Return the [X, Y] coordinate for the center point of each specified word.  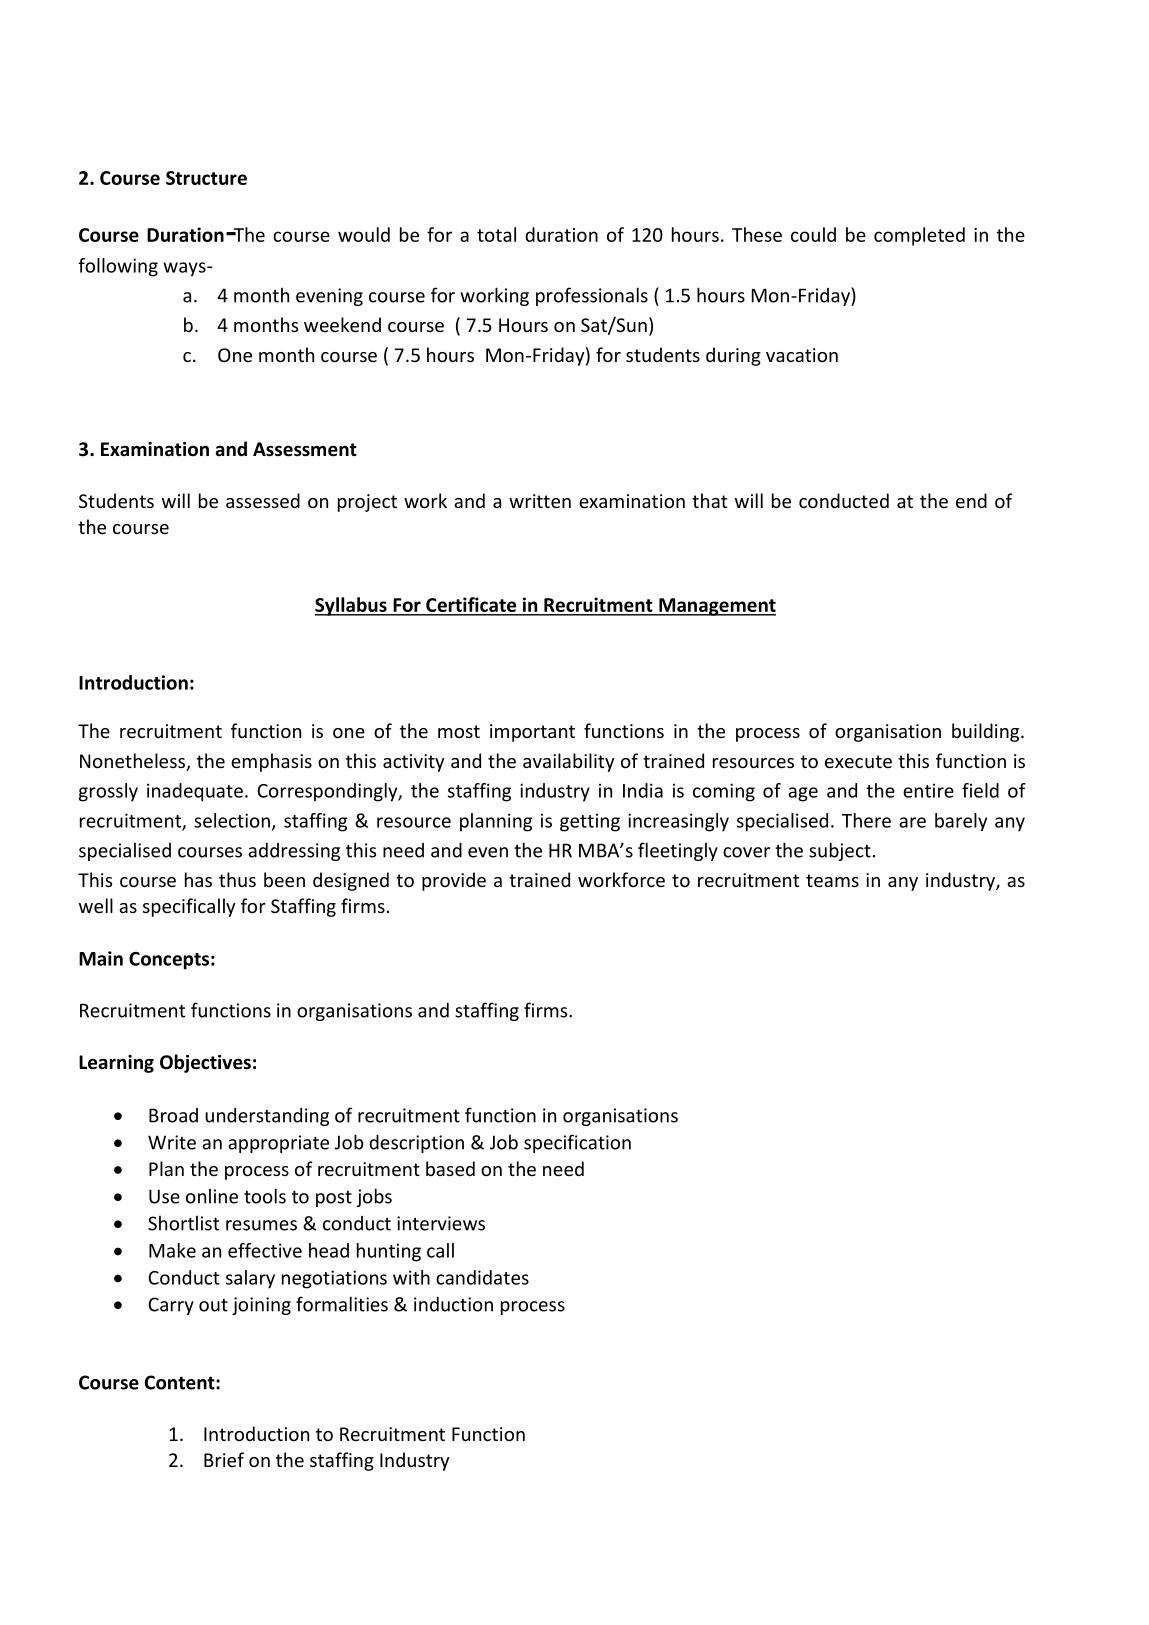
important [532, 733]
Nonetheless [134, 762]
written [540, 501]
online [212, 1196]
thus [237, 879]
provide [454, 881]
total [496, 234]
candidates [482, 1277]
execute [858, 761]
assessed [263, 500]
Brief [224, 1459]
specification [577, 1143]
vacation [802, 355]
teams [832, 880]
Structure [206, 178]
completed [919, 236]
